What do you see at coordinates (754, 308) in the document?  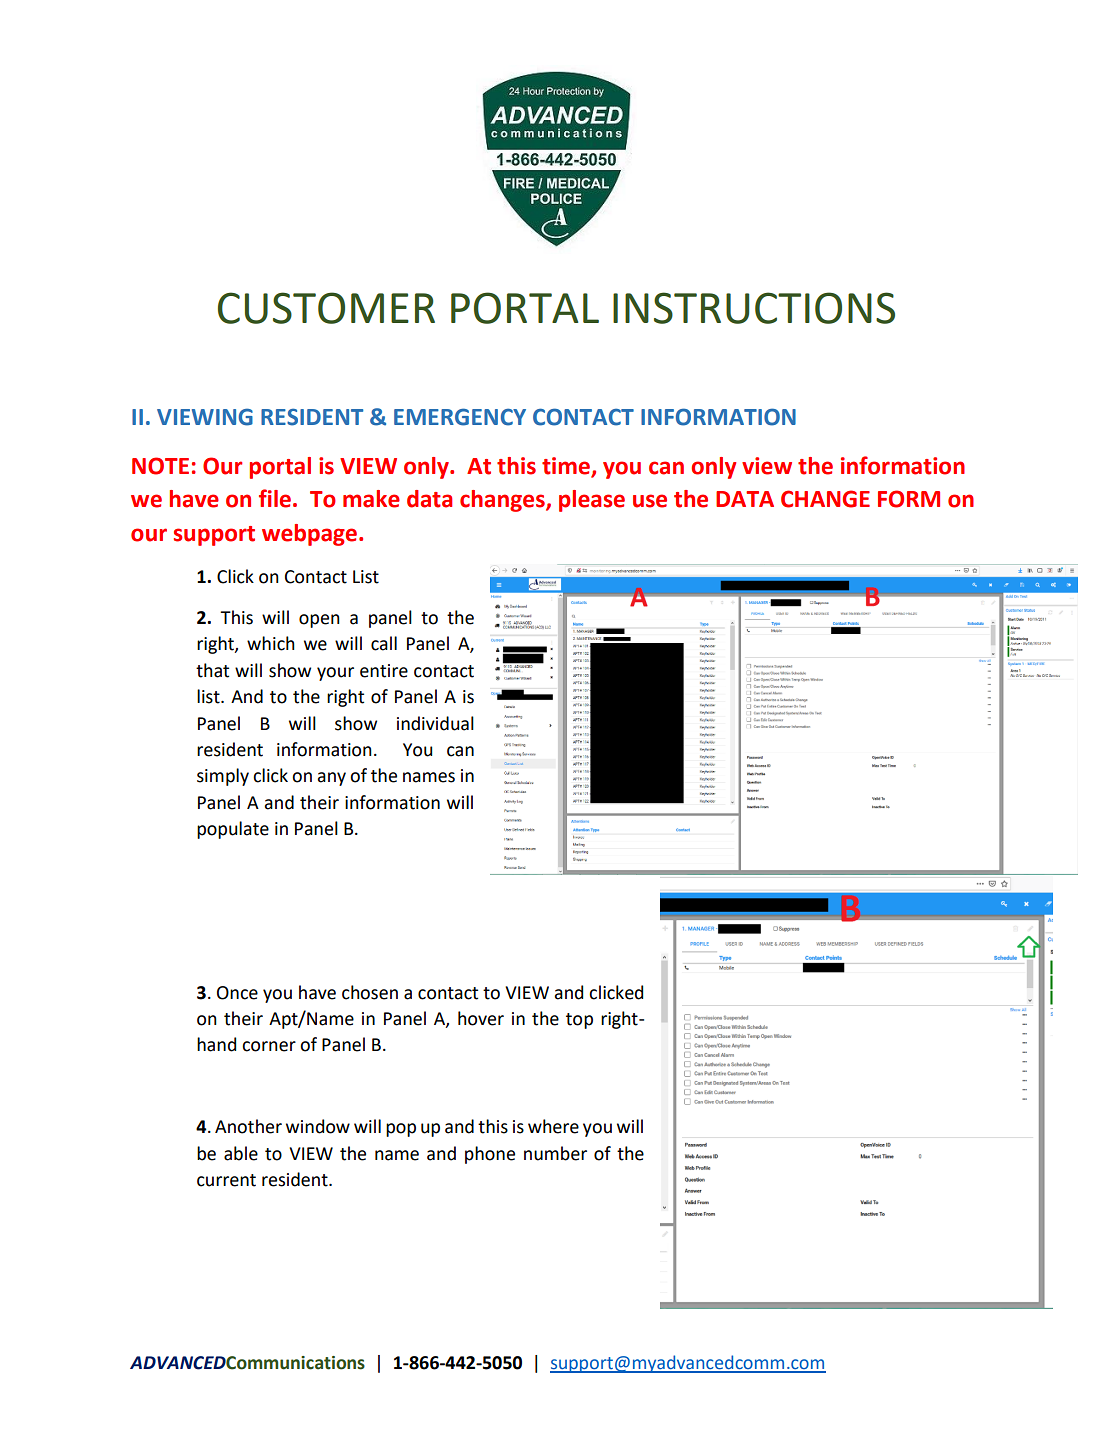 I see `INSTRUCTIONS` at bounding box center [754, 308].
